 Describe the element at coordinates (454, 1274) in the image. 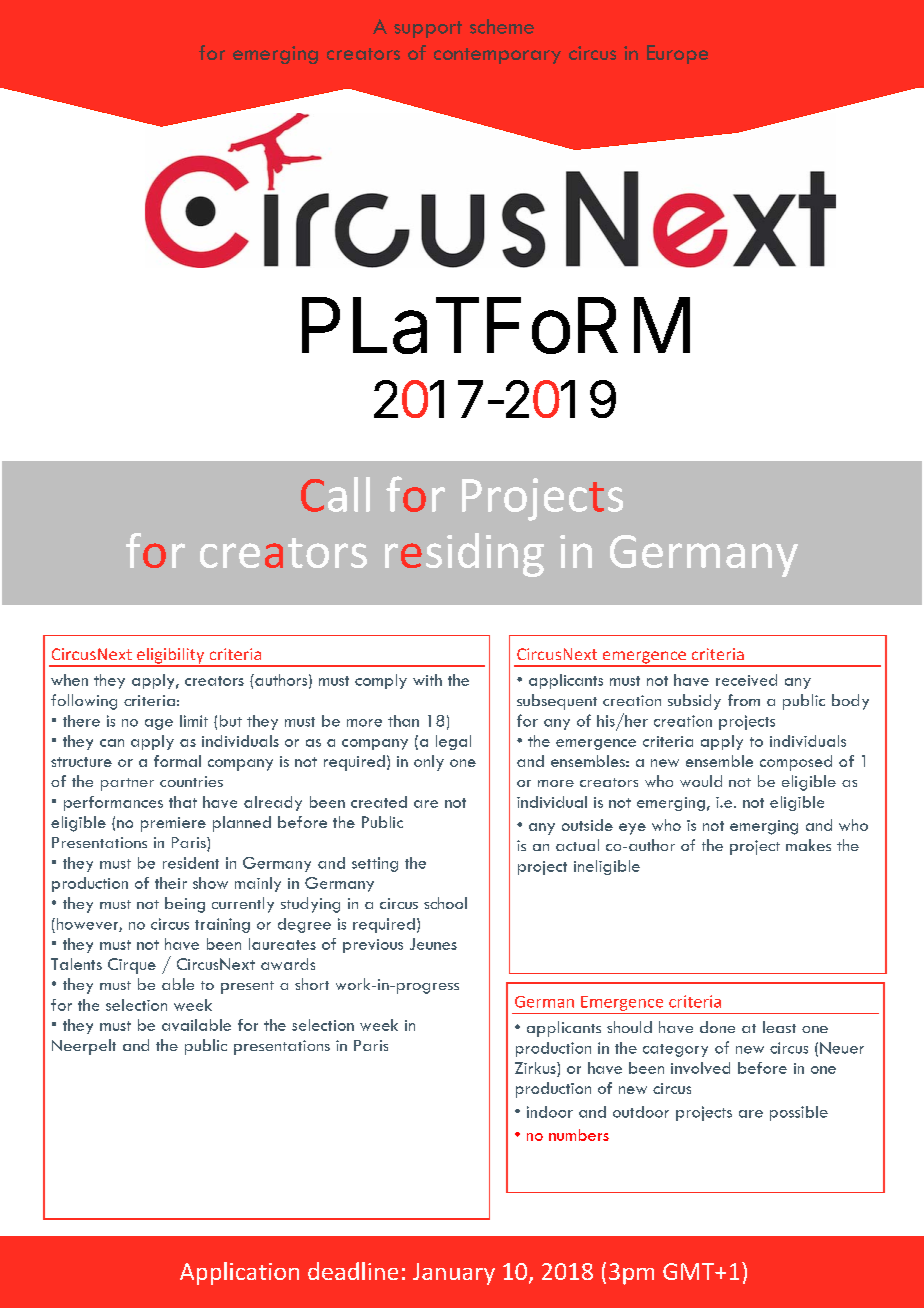

I see `January` at that location.
